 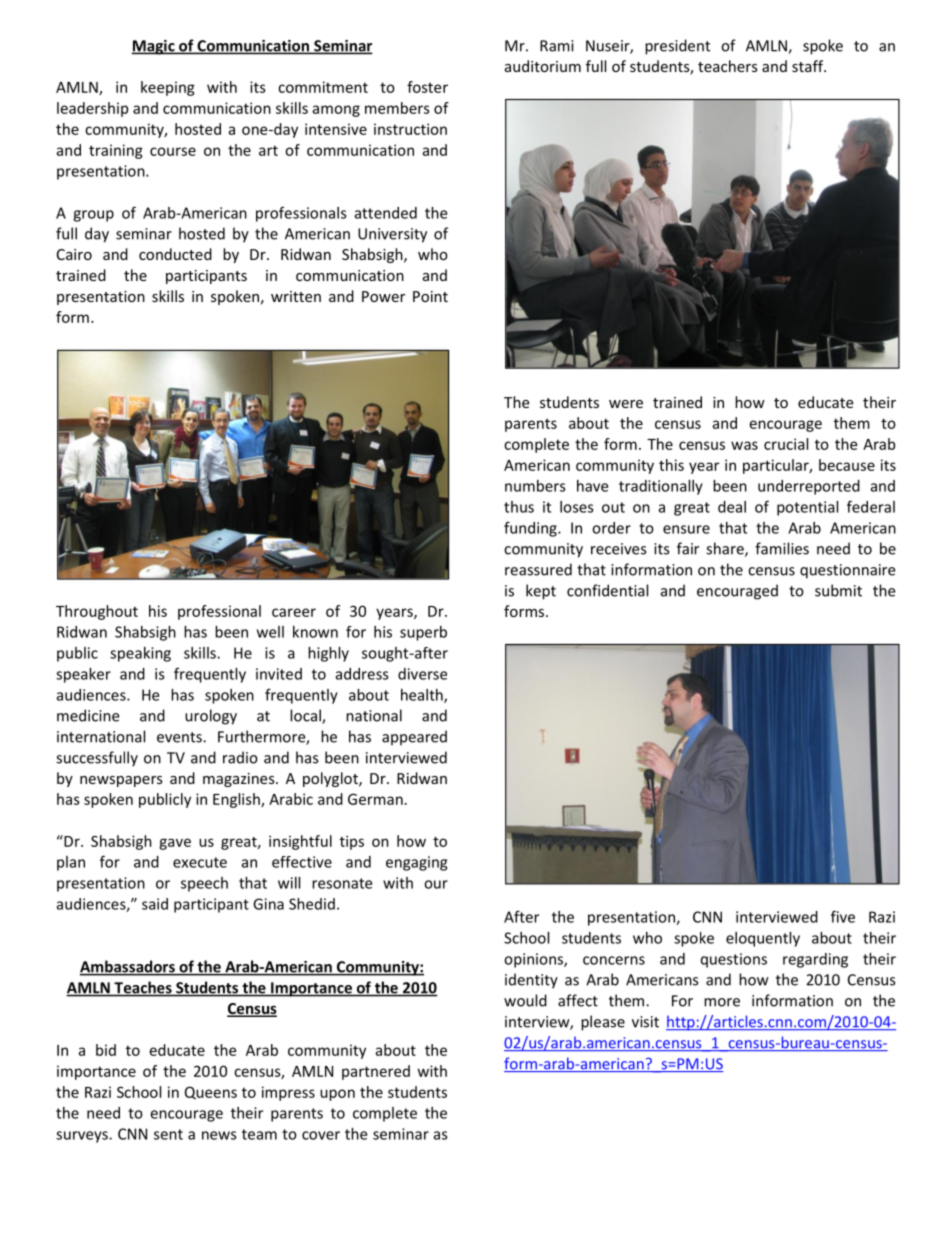 What do you see at coordinates (376, 1072) in the screenshot?
I see `partnered` at bounding box center [376, 1072].
